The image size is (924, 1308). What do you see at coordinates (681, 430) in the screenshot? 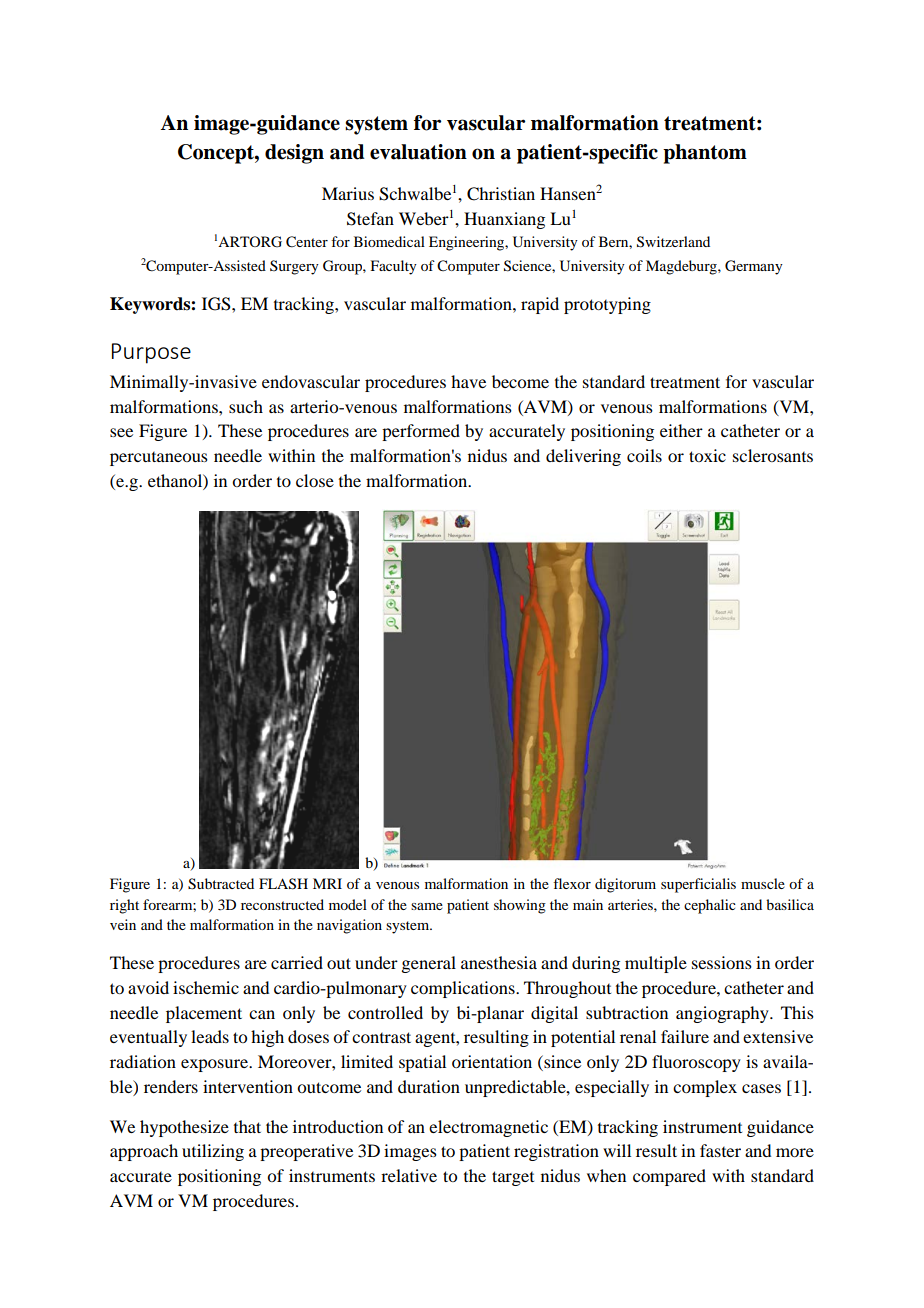
I see `either` at bounding box center [681, 430].
